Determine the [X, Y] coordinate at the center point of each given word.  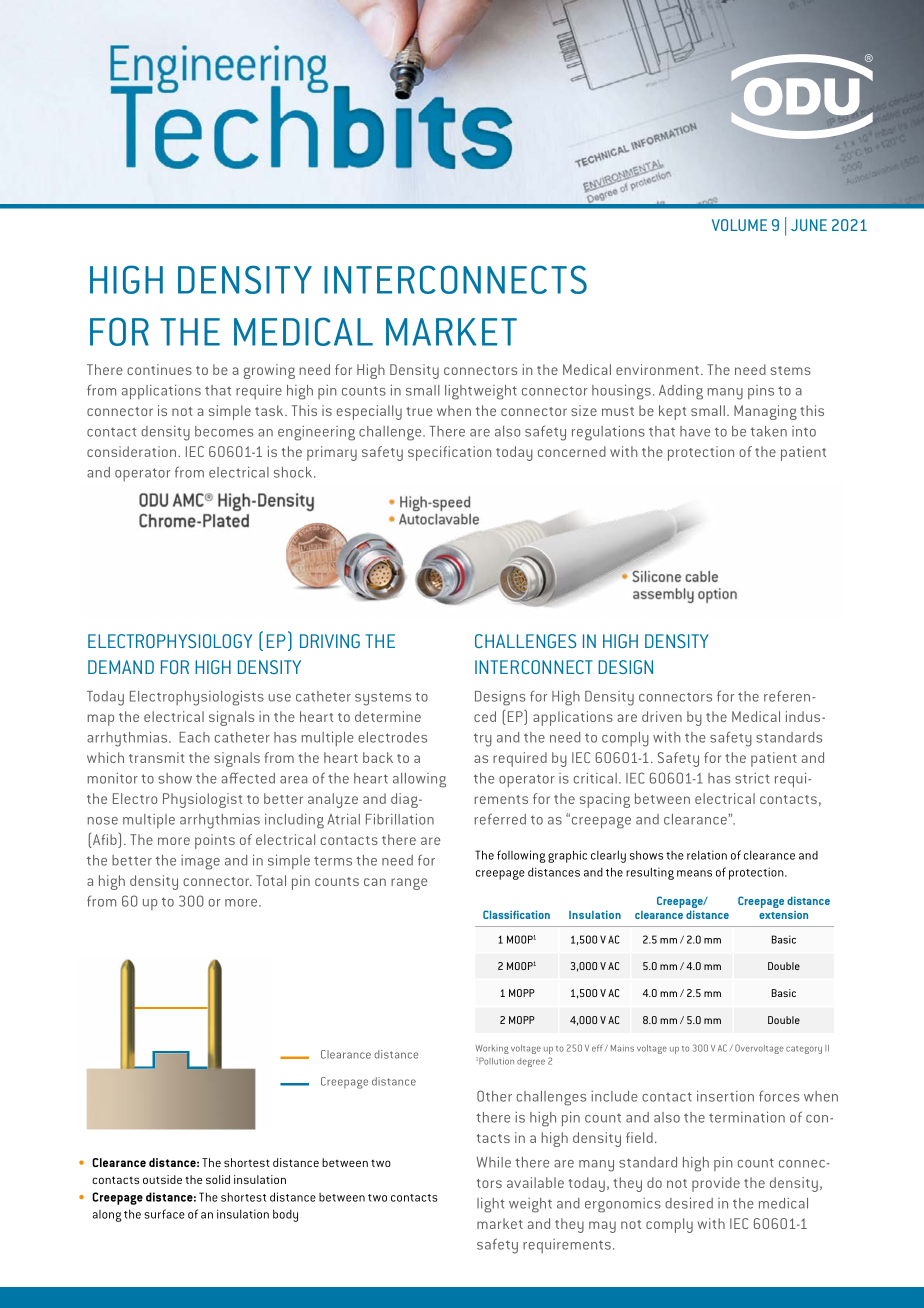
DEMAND [121, 667]
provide [716, 1184]
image [200, 862]
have [695, 431]
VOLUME [739, 225]
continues [159, 369]
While [493, 1162]
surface [164, 1214]
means [694, 873]
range [409, 884]
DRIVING [330, 641]
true [419, 411]
